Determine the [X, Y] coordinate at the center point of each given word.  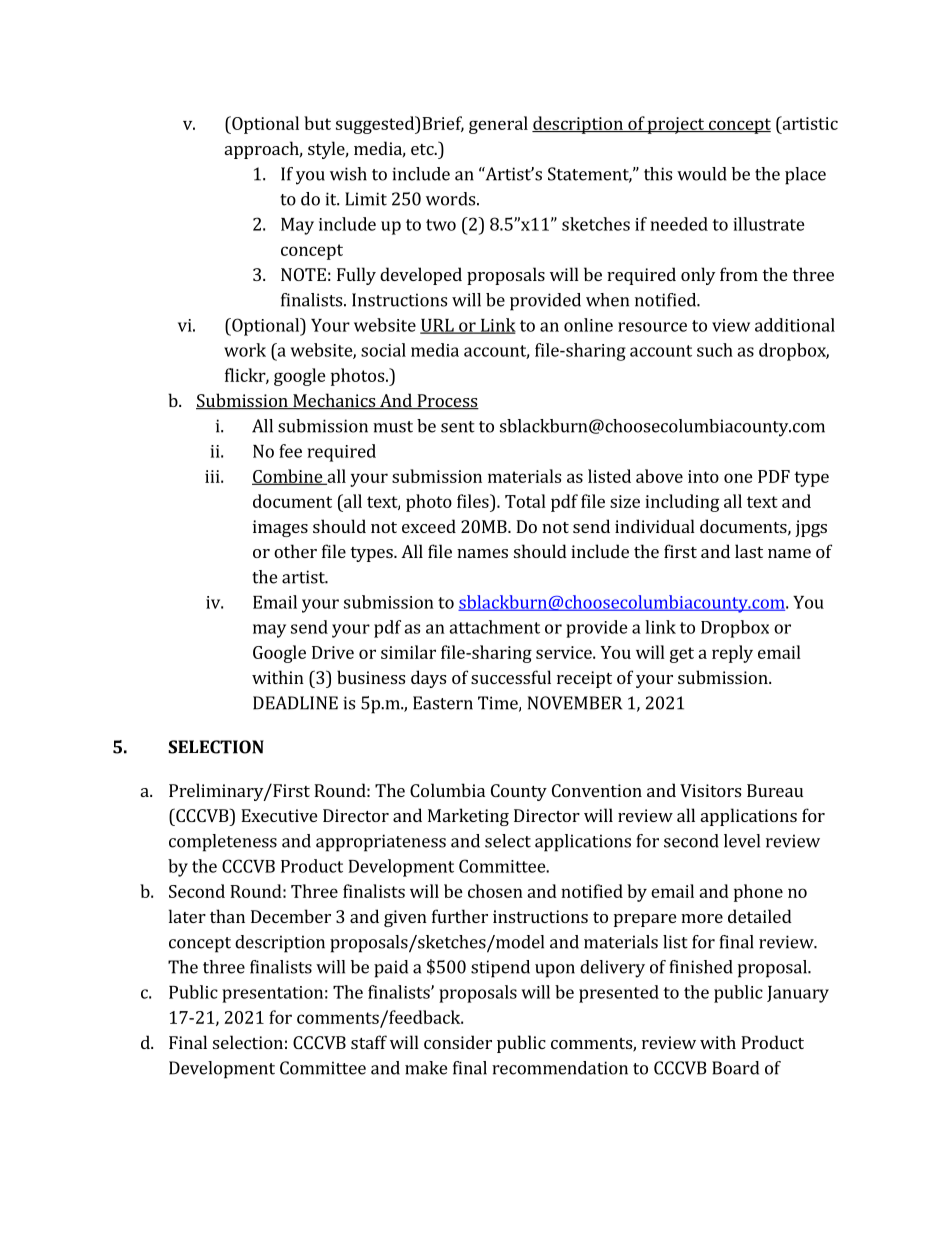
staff [369, 1042]
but [317, 123]
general [498, 125]
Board [735, 1068]
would [702, 174]
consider [458, 1042]
